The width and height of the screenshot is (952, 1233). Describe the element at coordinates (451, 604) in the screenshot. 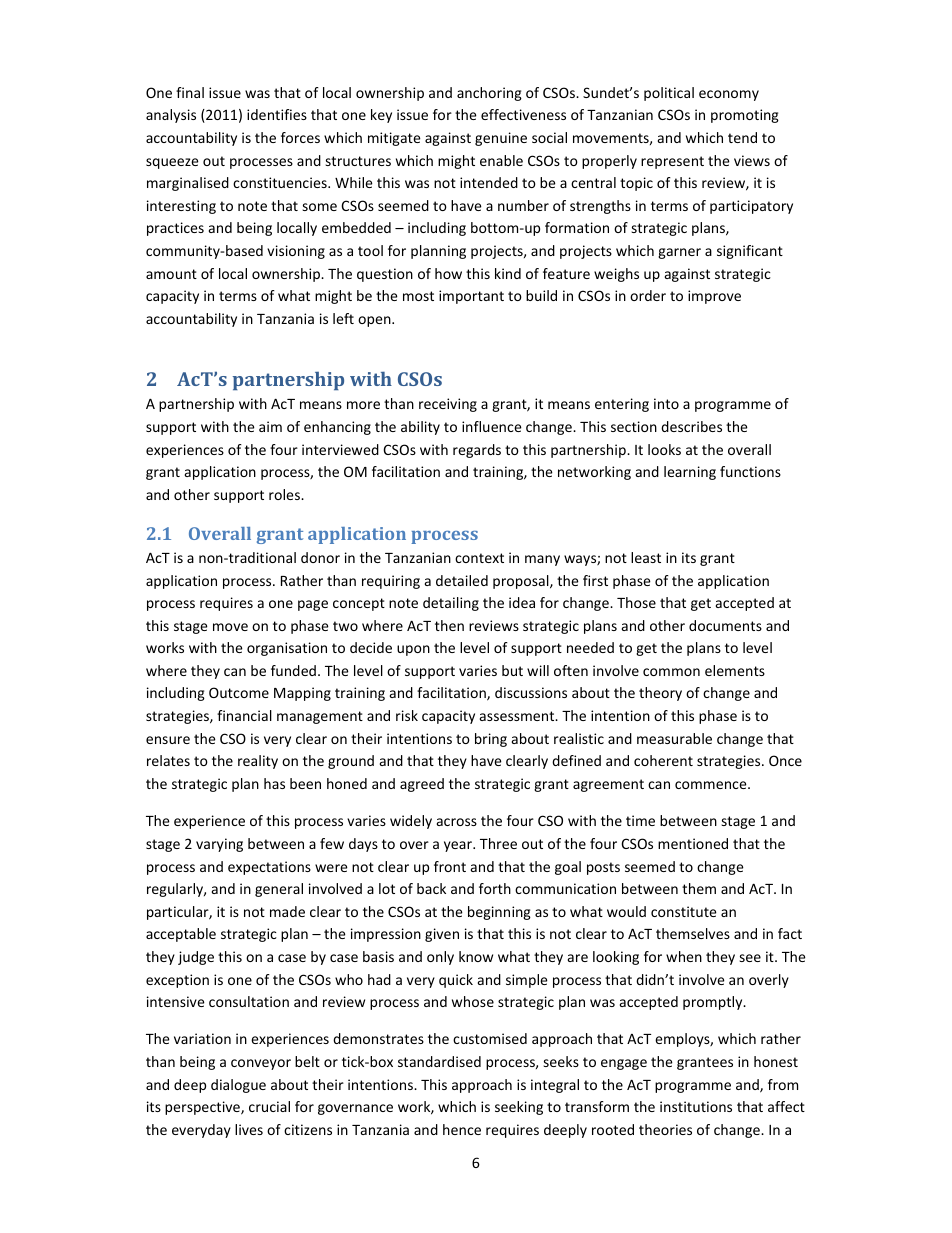

I see `detailing` at that location.
